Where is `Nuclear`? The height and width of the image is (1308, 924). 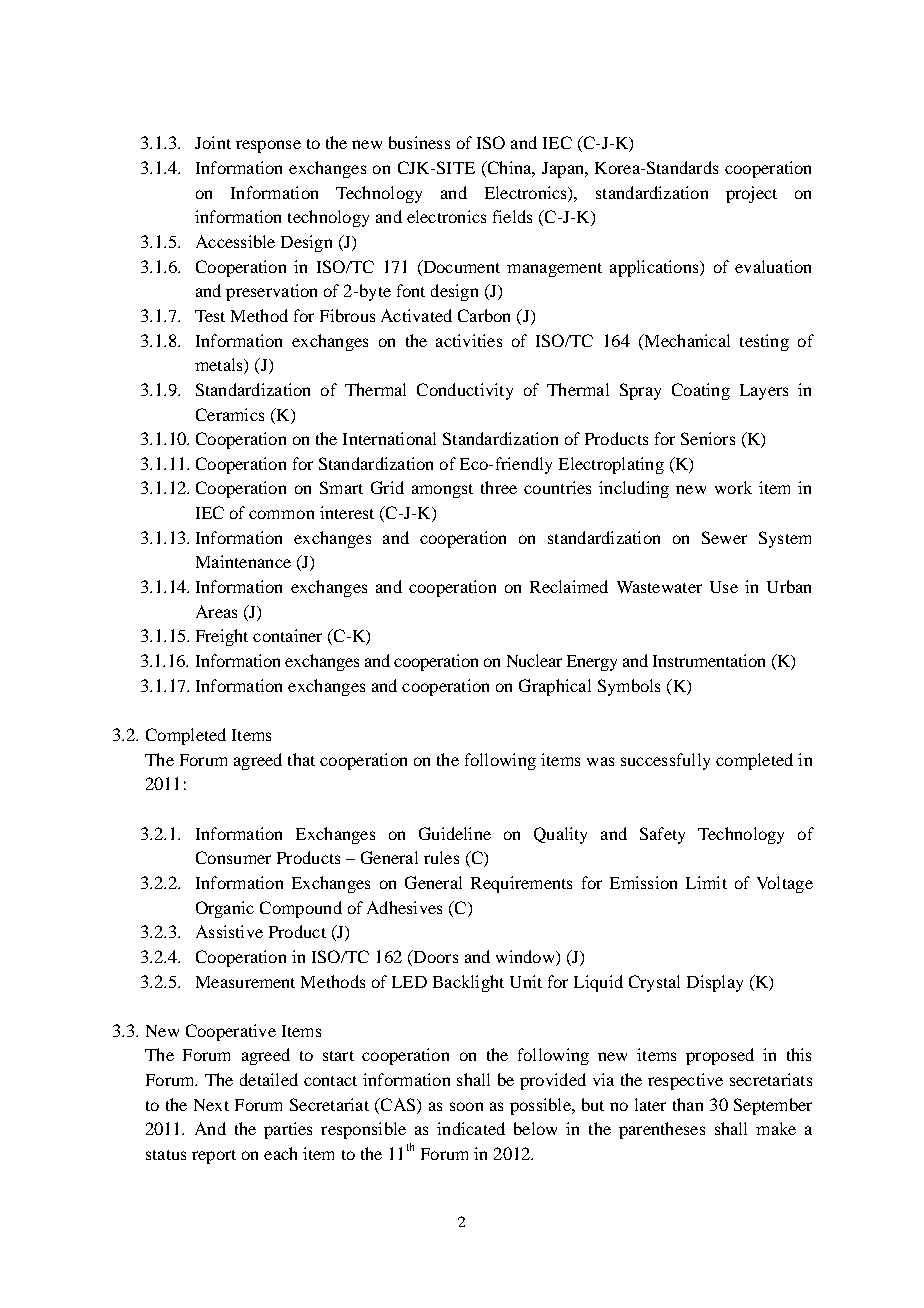
Nuclear is located at coordinates (534, 660).
